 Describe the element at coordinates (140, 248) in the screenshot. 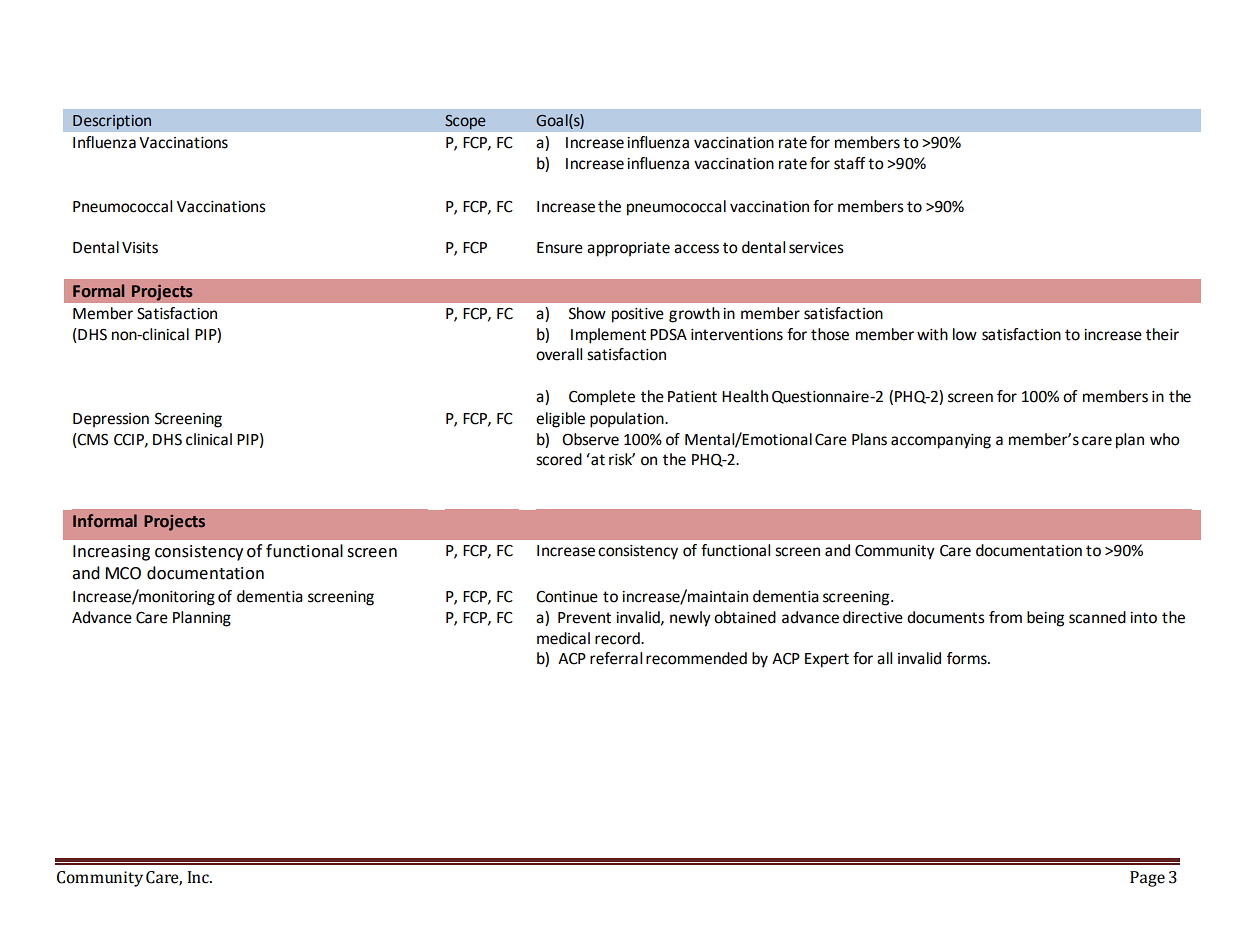

I see `Visits` at that location.
